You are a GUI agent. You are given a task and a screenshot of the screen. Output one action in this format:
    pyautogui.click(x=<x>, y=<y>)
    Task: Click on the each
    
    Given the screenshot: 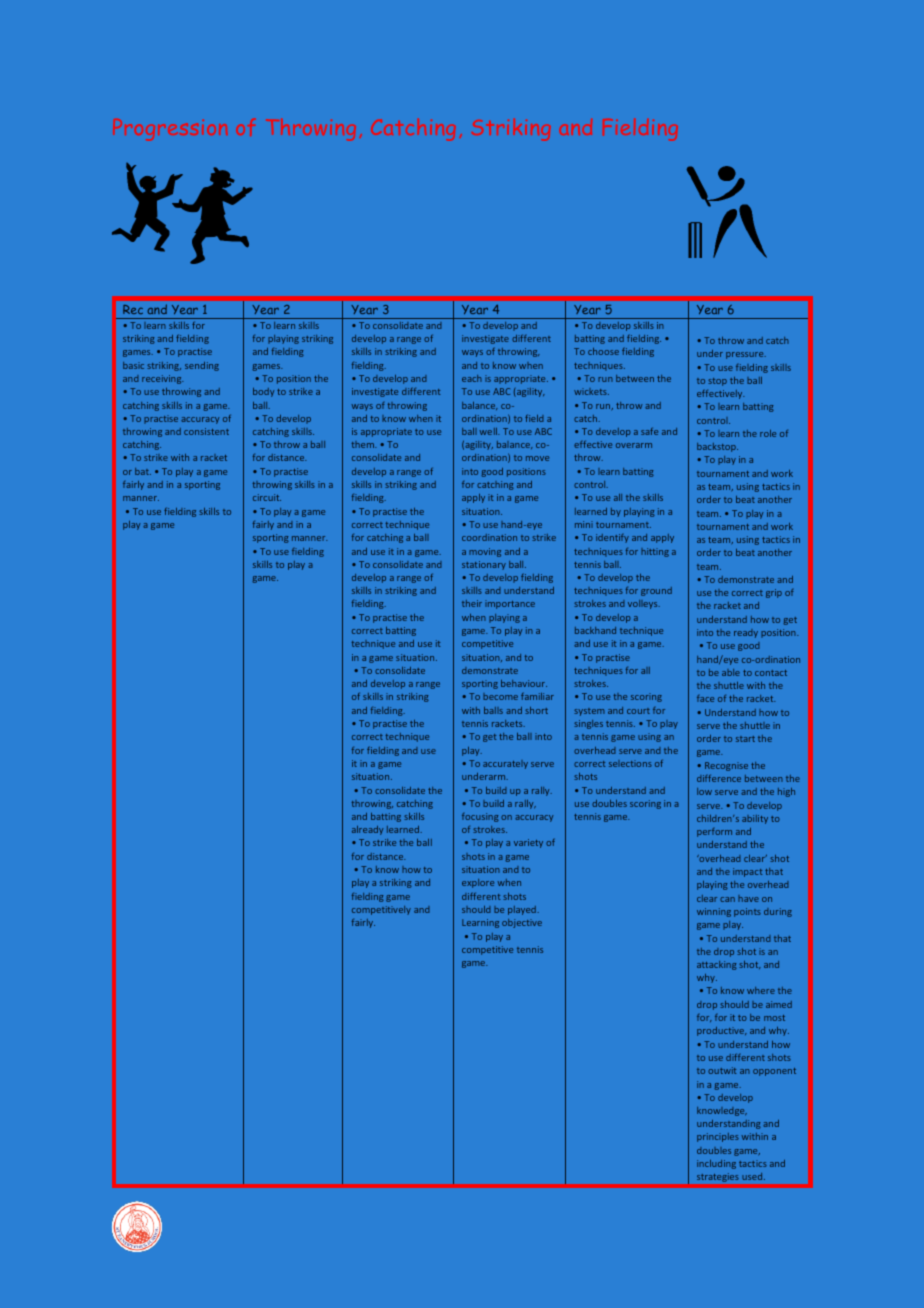 What is the action you would take?
    pyautogui.click(x=472, y=378)
